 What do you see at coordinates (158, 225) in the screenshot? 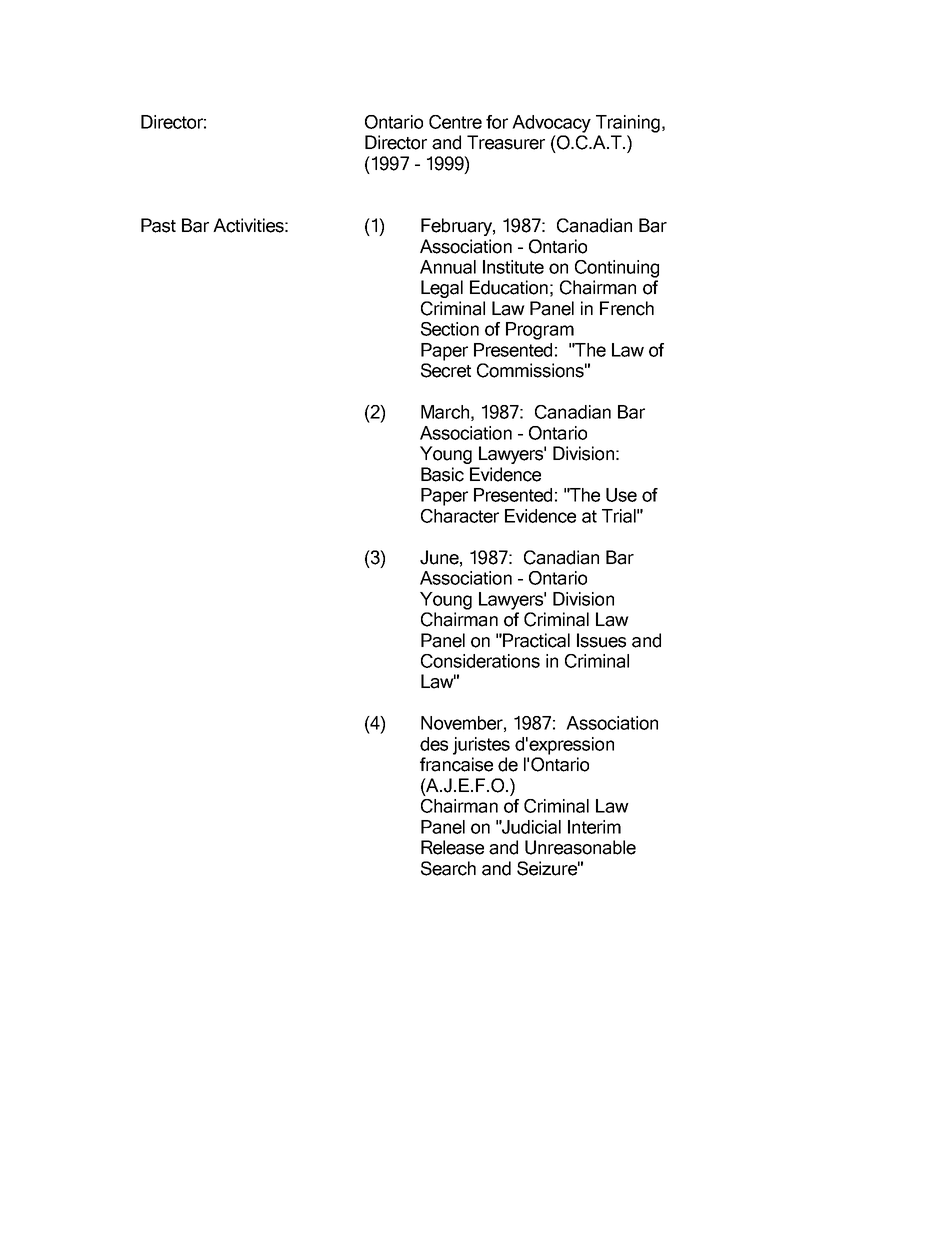
I see `Past` at bounding box center [158, 225].
